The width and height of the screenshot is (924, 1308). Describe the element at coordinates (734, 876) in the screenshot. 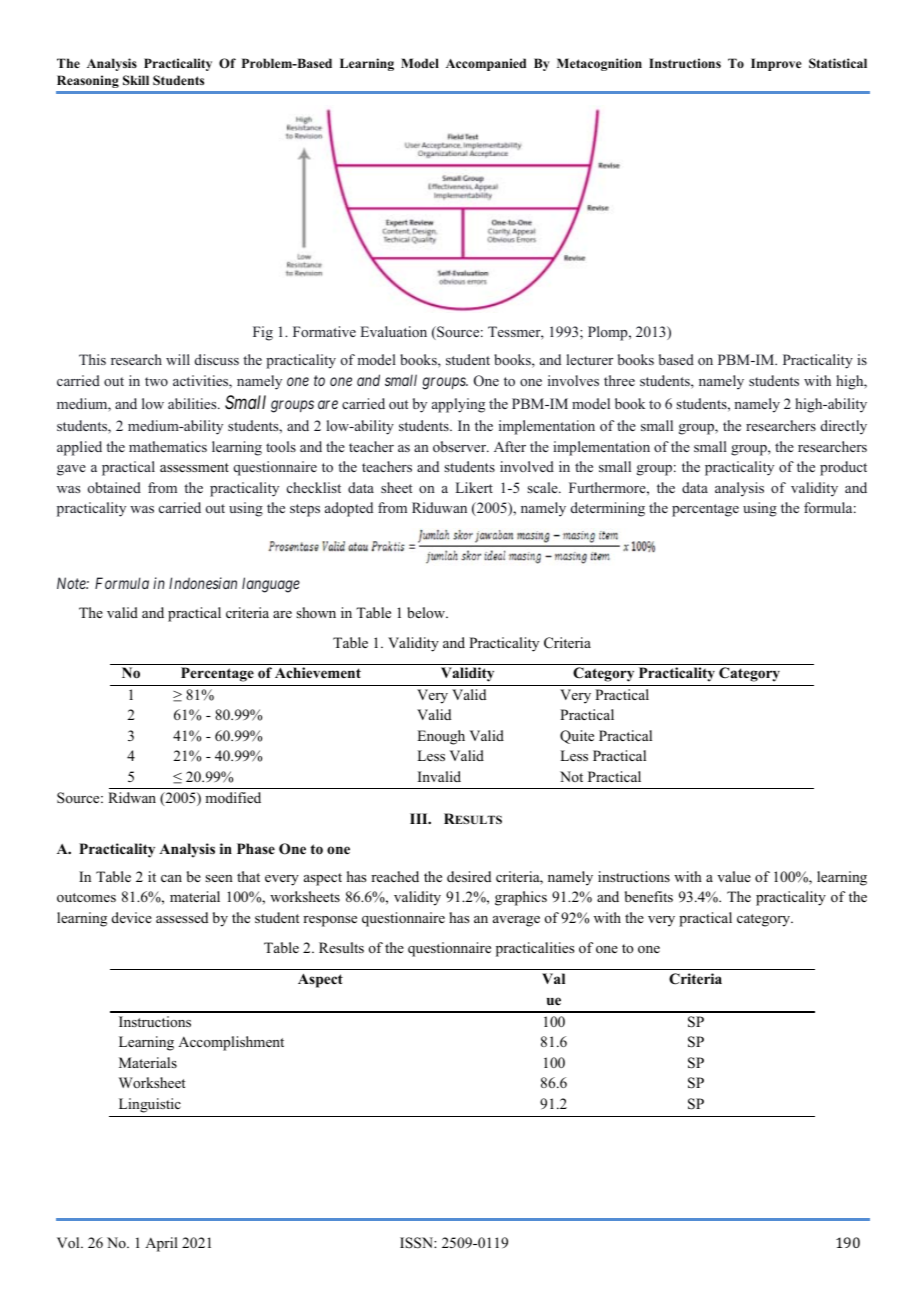

I see `value` at that location.
